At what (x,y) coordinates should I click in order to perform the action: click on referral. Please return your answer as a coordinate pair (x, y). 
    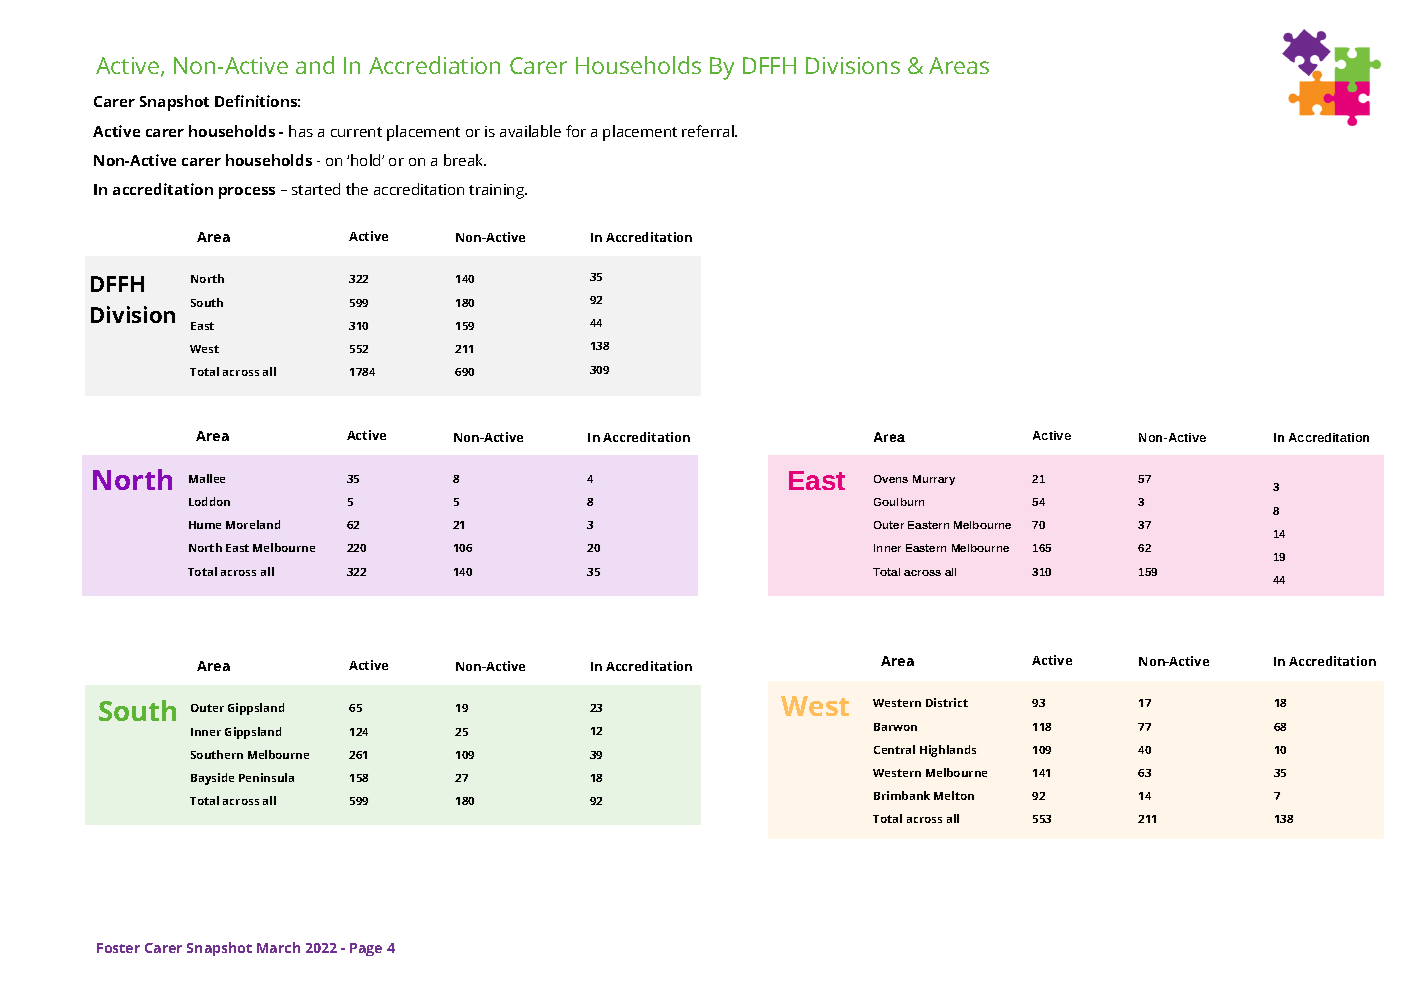
    Looking at the image, I should click on (709, 131).
